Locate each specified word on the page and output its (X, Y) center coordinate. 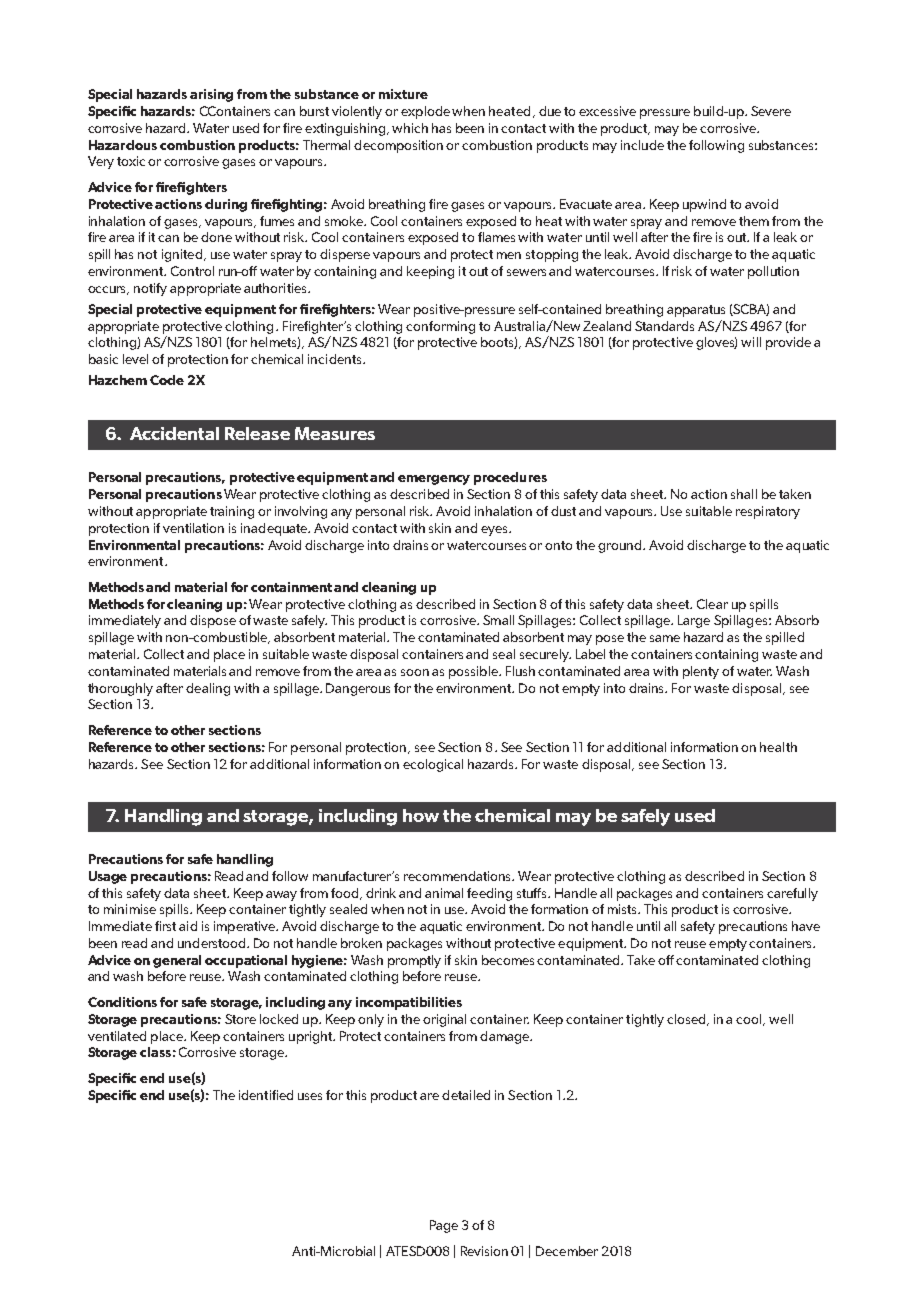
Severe (771, 111)
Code (167, 380)
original (444, 1020)
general (177, 961)
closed (687, 1020)
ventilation (193, 528)
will (751, 342)
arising (211, 95)
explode (425, 112)
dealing (208, 689)
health (778, 747)
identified (266, 1095)
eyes (495, 531)
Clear (712, 604)
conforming (440, 327)
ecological (433, 765)
